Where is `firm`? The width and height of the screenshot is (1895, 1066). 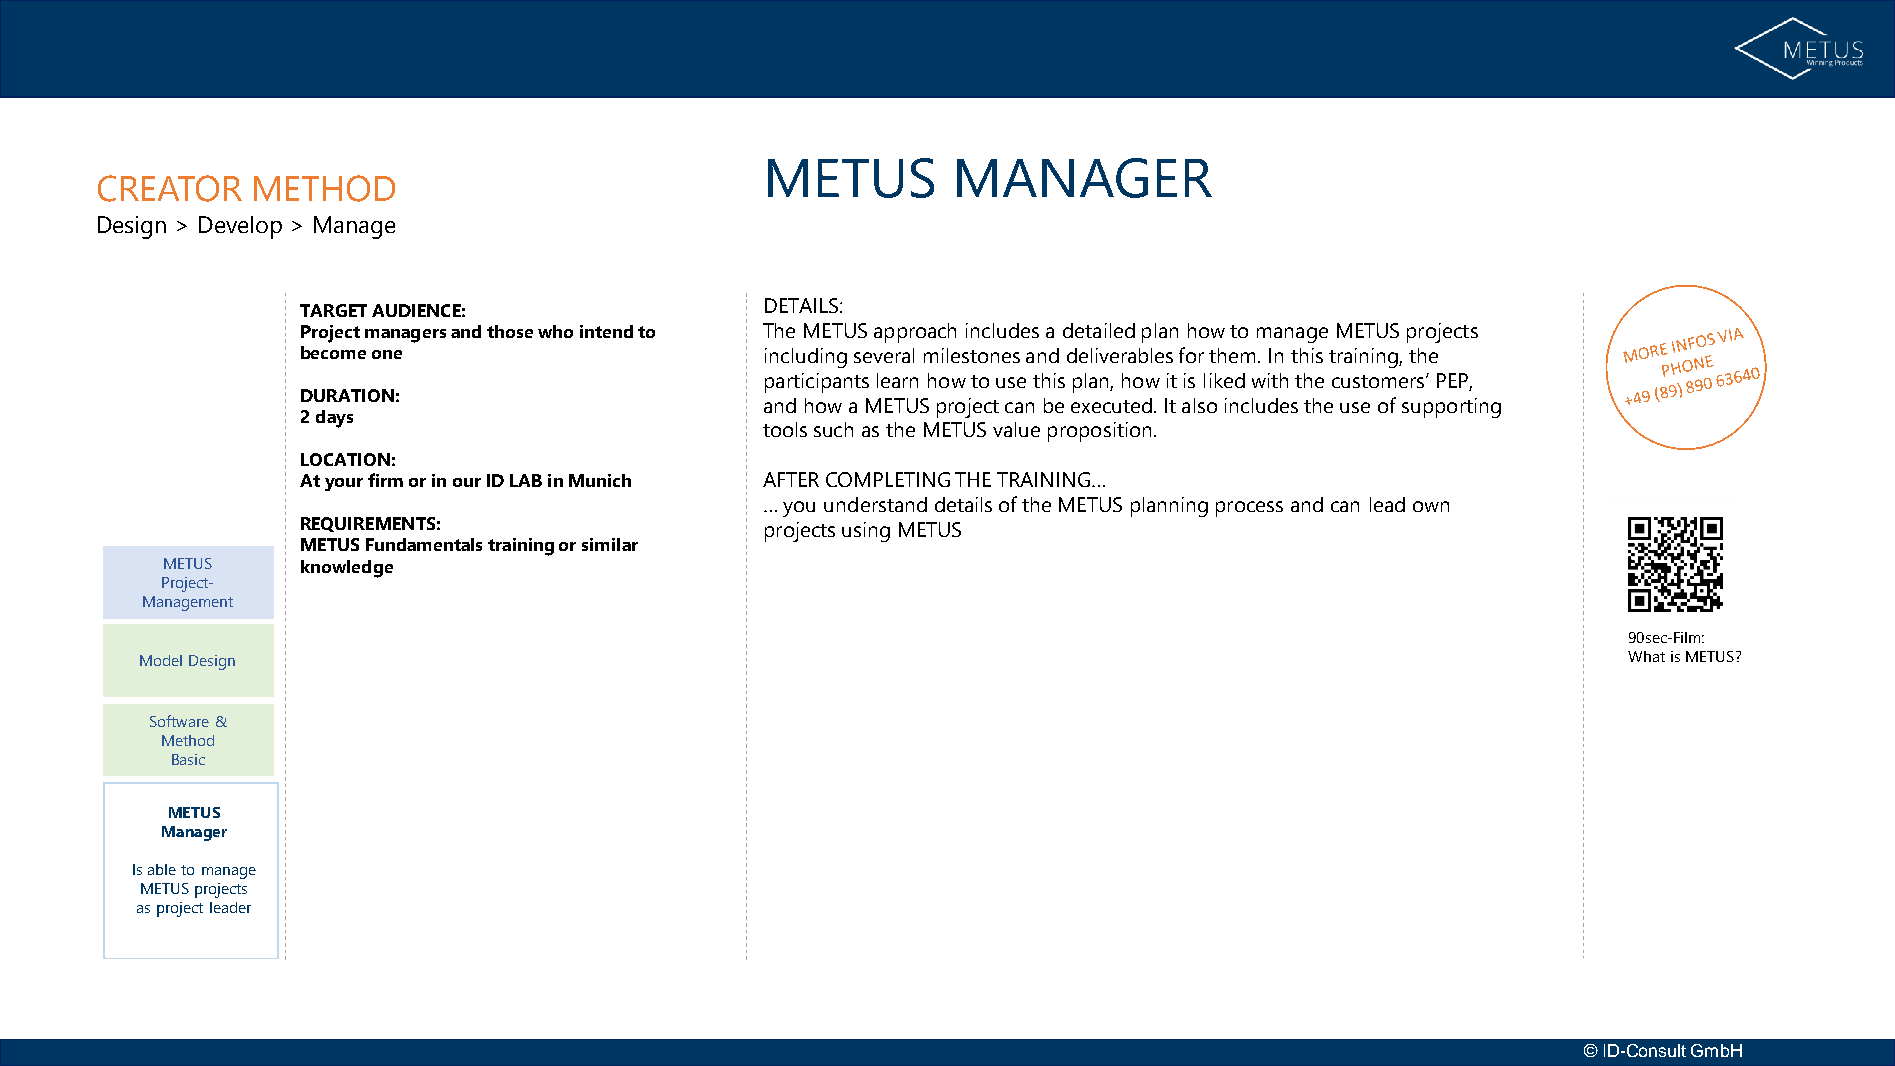 firm is located at coordinates (385, 480).
